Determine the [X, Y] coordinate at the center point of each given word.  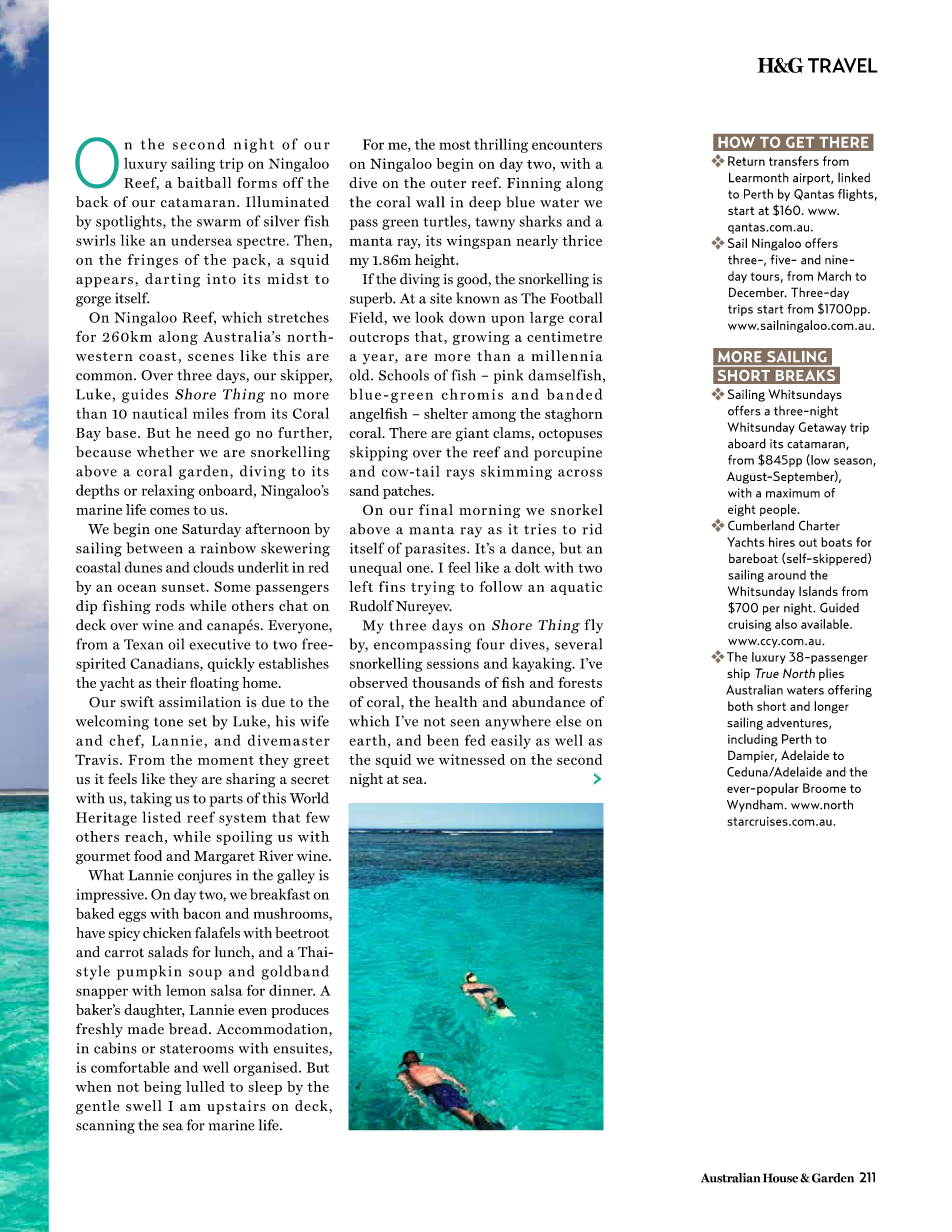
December [757, 292]
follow [501, 586]
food [148, 855]
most [455, 145]
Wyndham [755, 806]
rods [170, 605]
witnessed [472, 759]
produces [300, 1011]
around [787, 575]
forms [257, 182]
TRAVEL [843, 65]
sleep [265, 1088]
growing [481, 338]
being [162, 1088]
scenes [211, 357]
